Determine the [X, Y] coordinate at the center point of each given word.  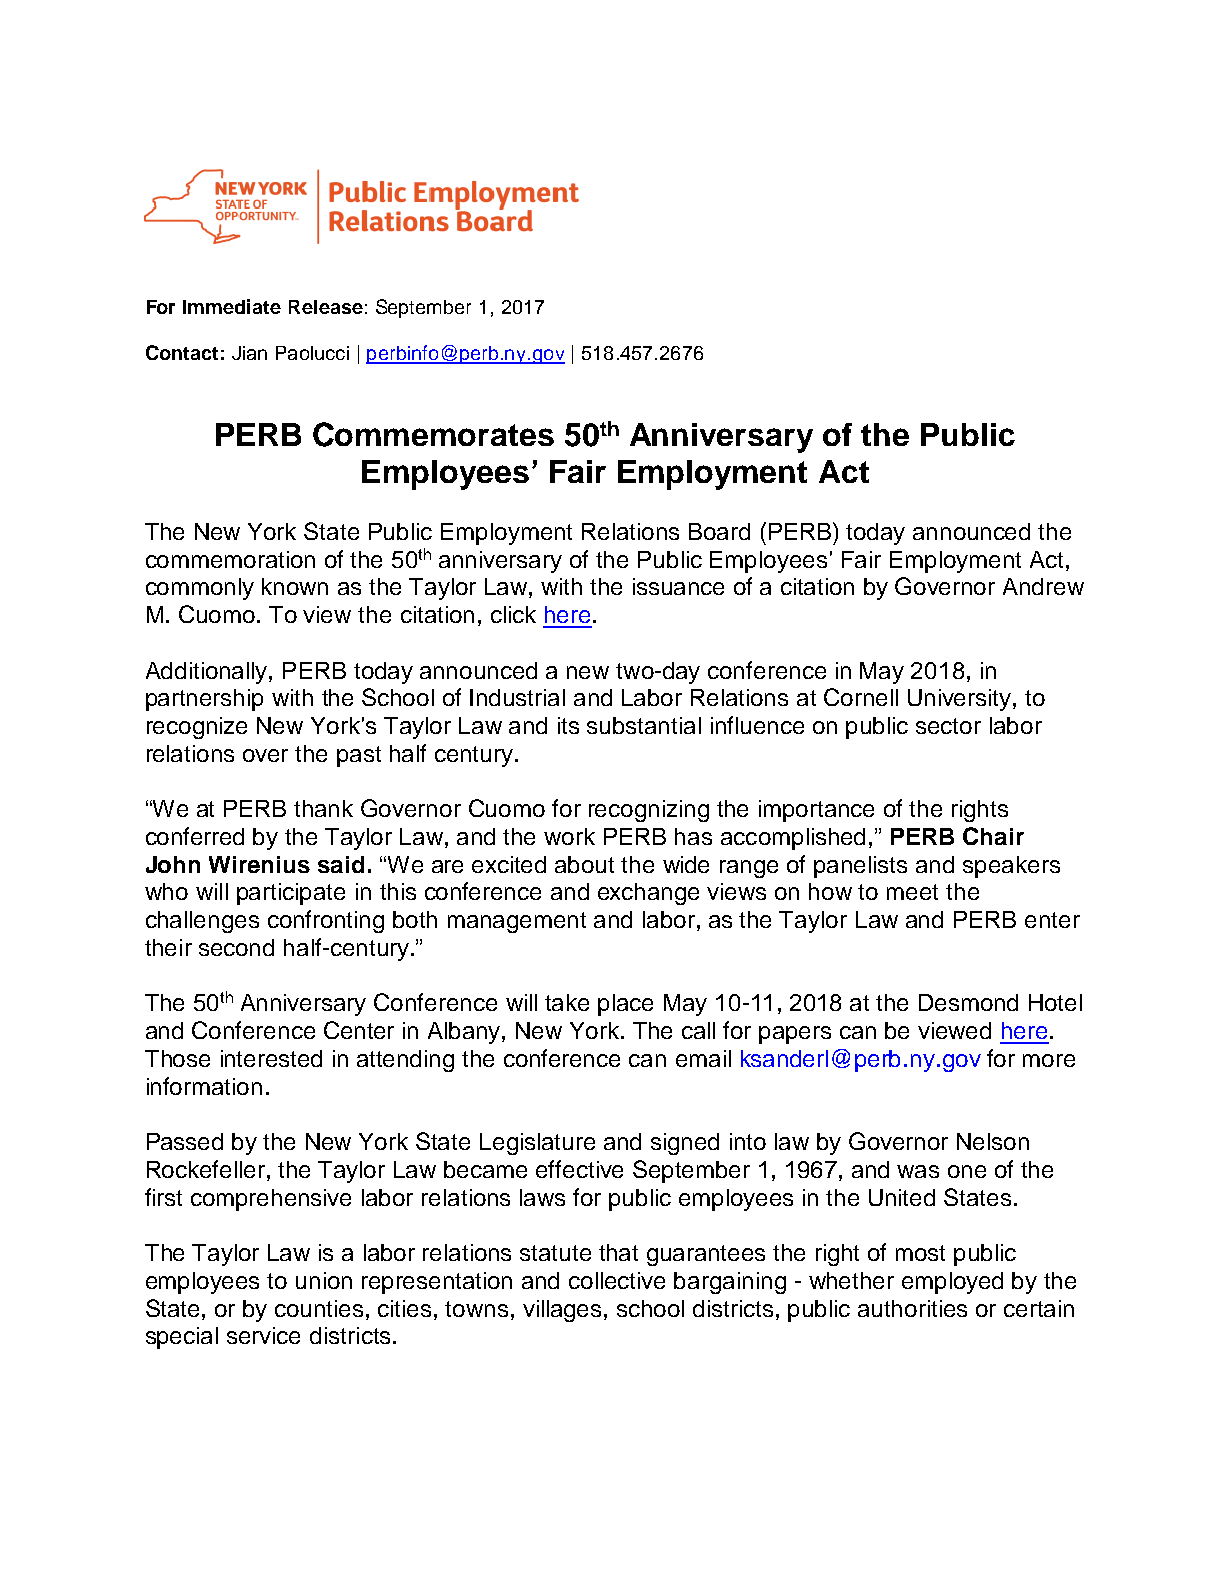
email [703, 1058]
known [295, 586]
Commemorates [433, 434]
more [1049, 1060]
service [263, 1335]
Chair [993, 836]
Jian [249, 353]
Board [719, 531]
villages [564, 1311]
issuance [678, 586]
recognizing [649, 811]
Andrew [1043, 586]
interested [271, 1058]
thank [323, 808]
